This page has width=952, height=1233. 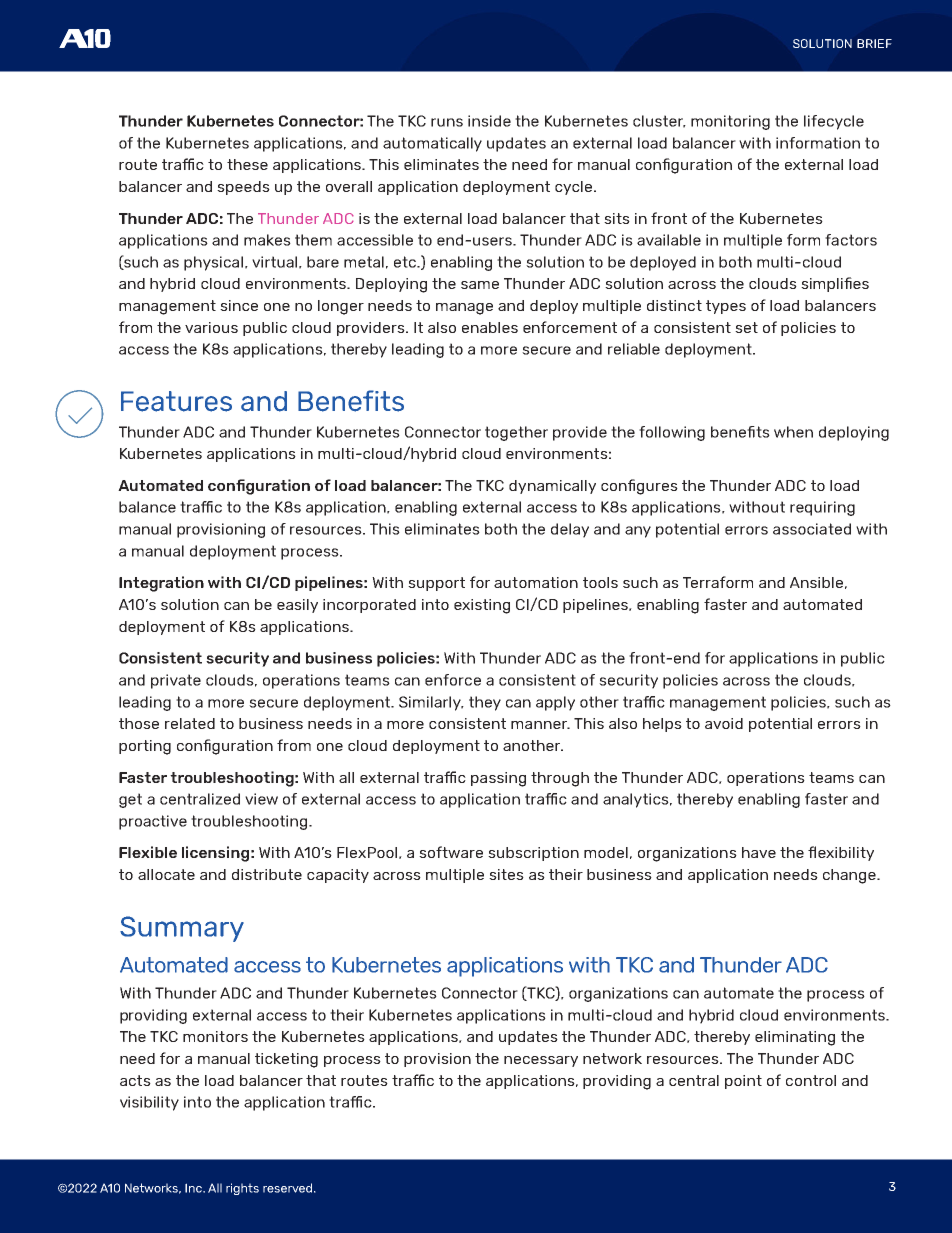 I want to click on monitoring, so click(x=730, y=122).
